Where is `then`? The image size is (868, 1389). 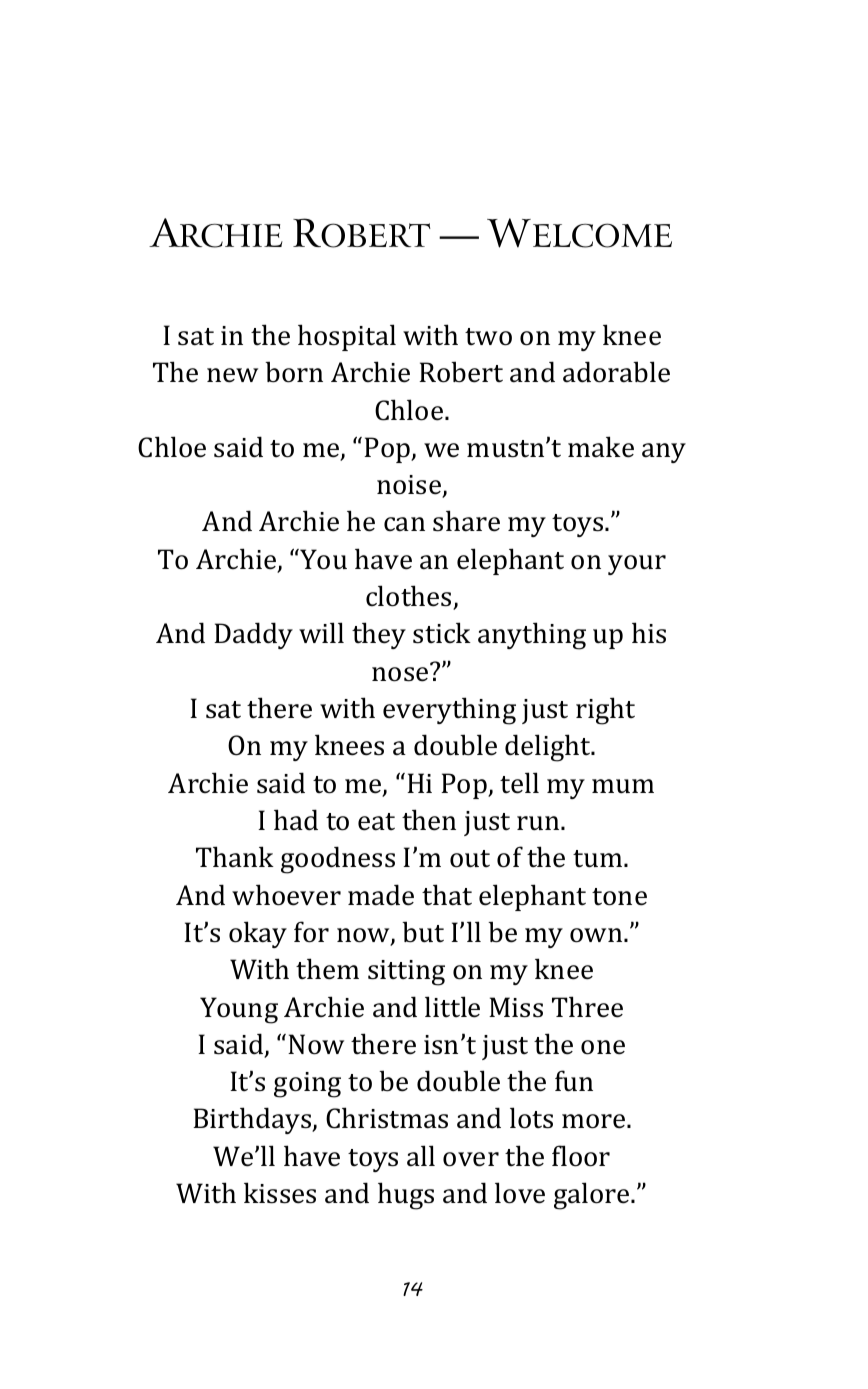
then is located at coordinates (429, 820).
